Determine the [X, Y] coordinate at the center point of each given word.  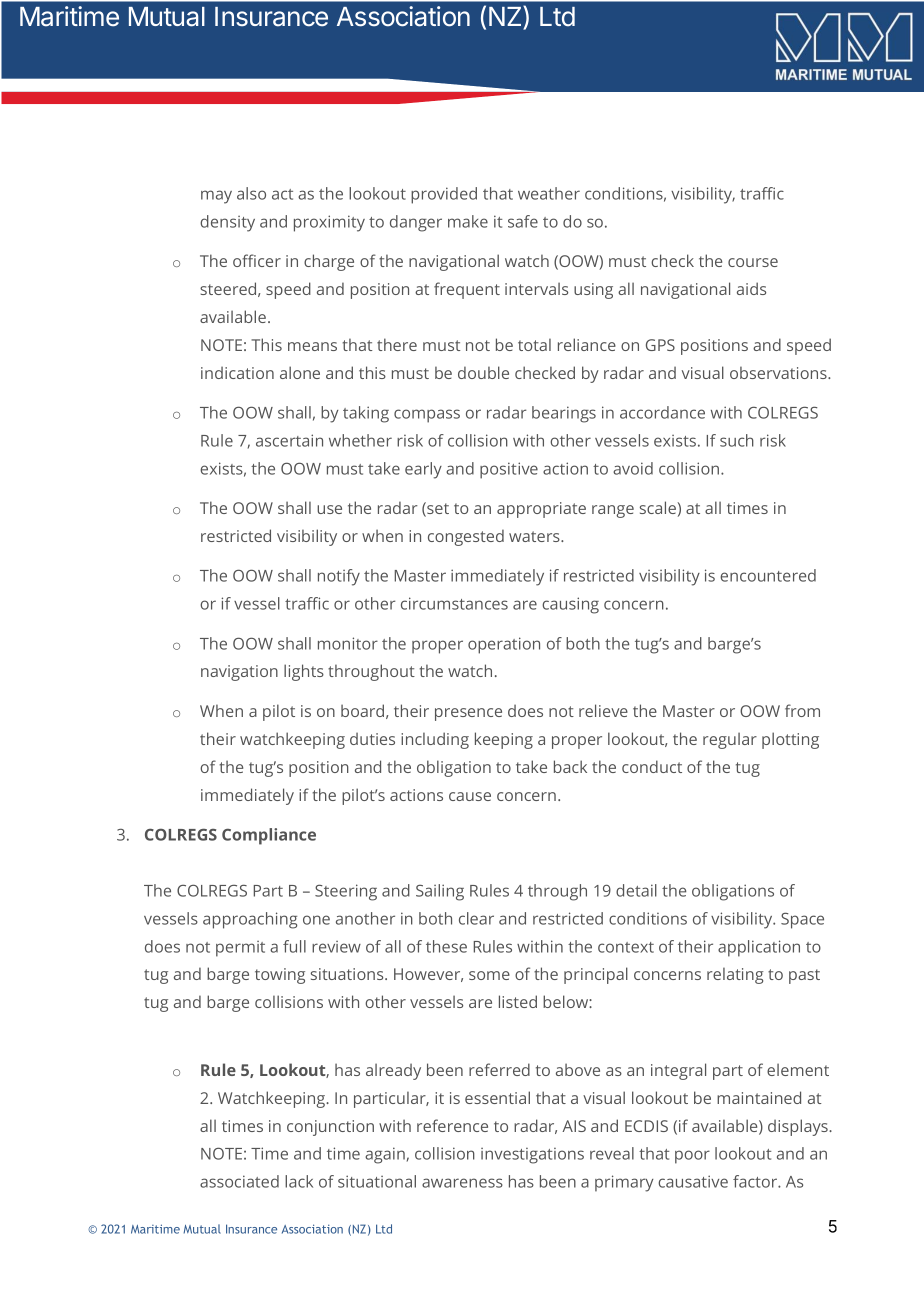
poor [692, 1157]
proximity [329, 223]
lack [299, 1181]
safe [523, 221]
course [753, 262]
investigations [532, 1156]
